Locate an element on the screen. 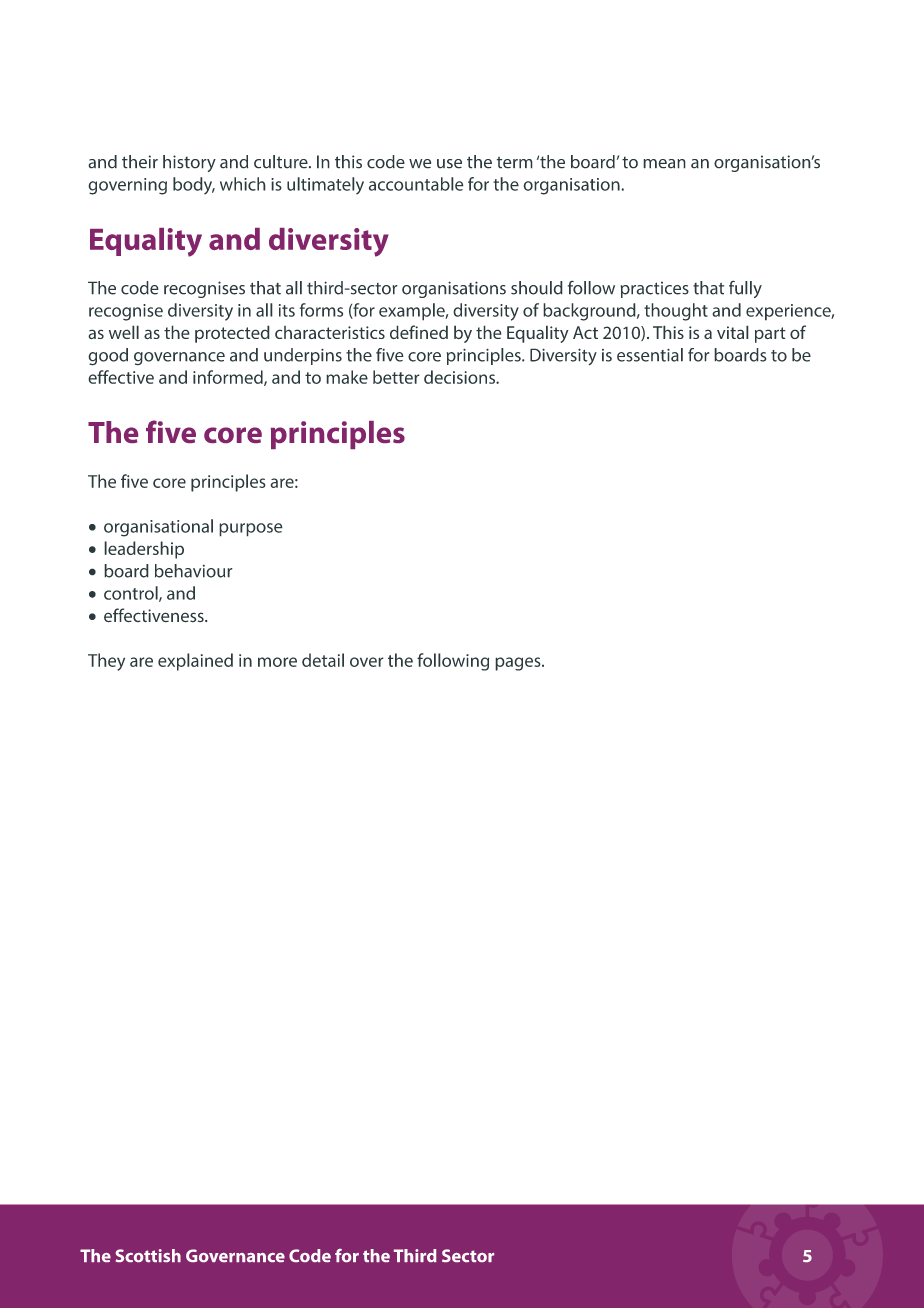 This screenshot has height=1308, width=924. body is located at coordinates (194, 186).
